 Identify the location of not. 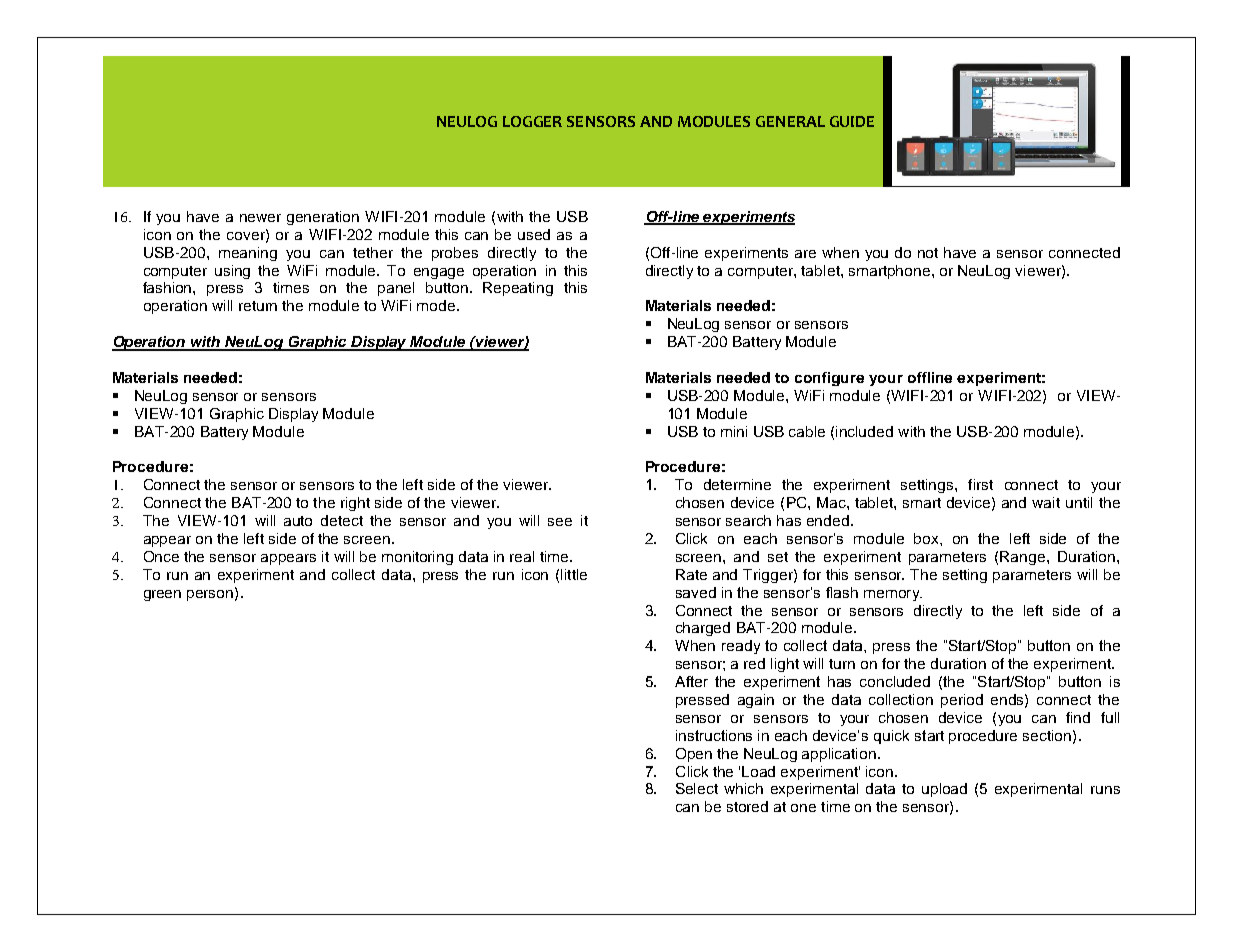
(928, 253).
